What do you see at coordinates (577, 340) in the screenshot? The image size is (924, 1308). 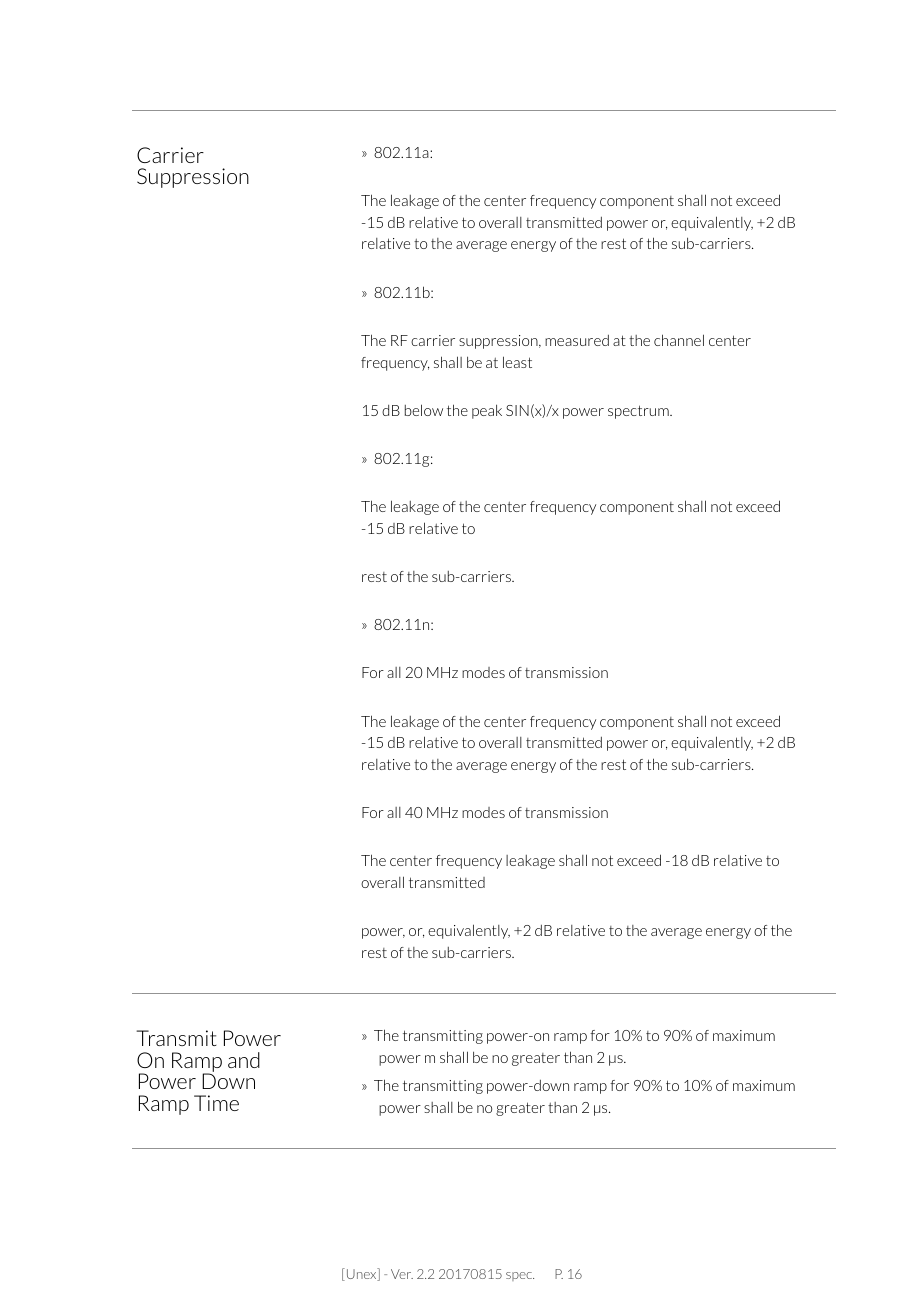 I see `measured` at bounding box center [577, 340].
